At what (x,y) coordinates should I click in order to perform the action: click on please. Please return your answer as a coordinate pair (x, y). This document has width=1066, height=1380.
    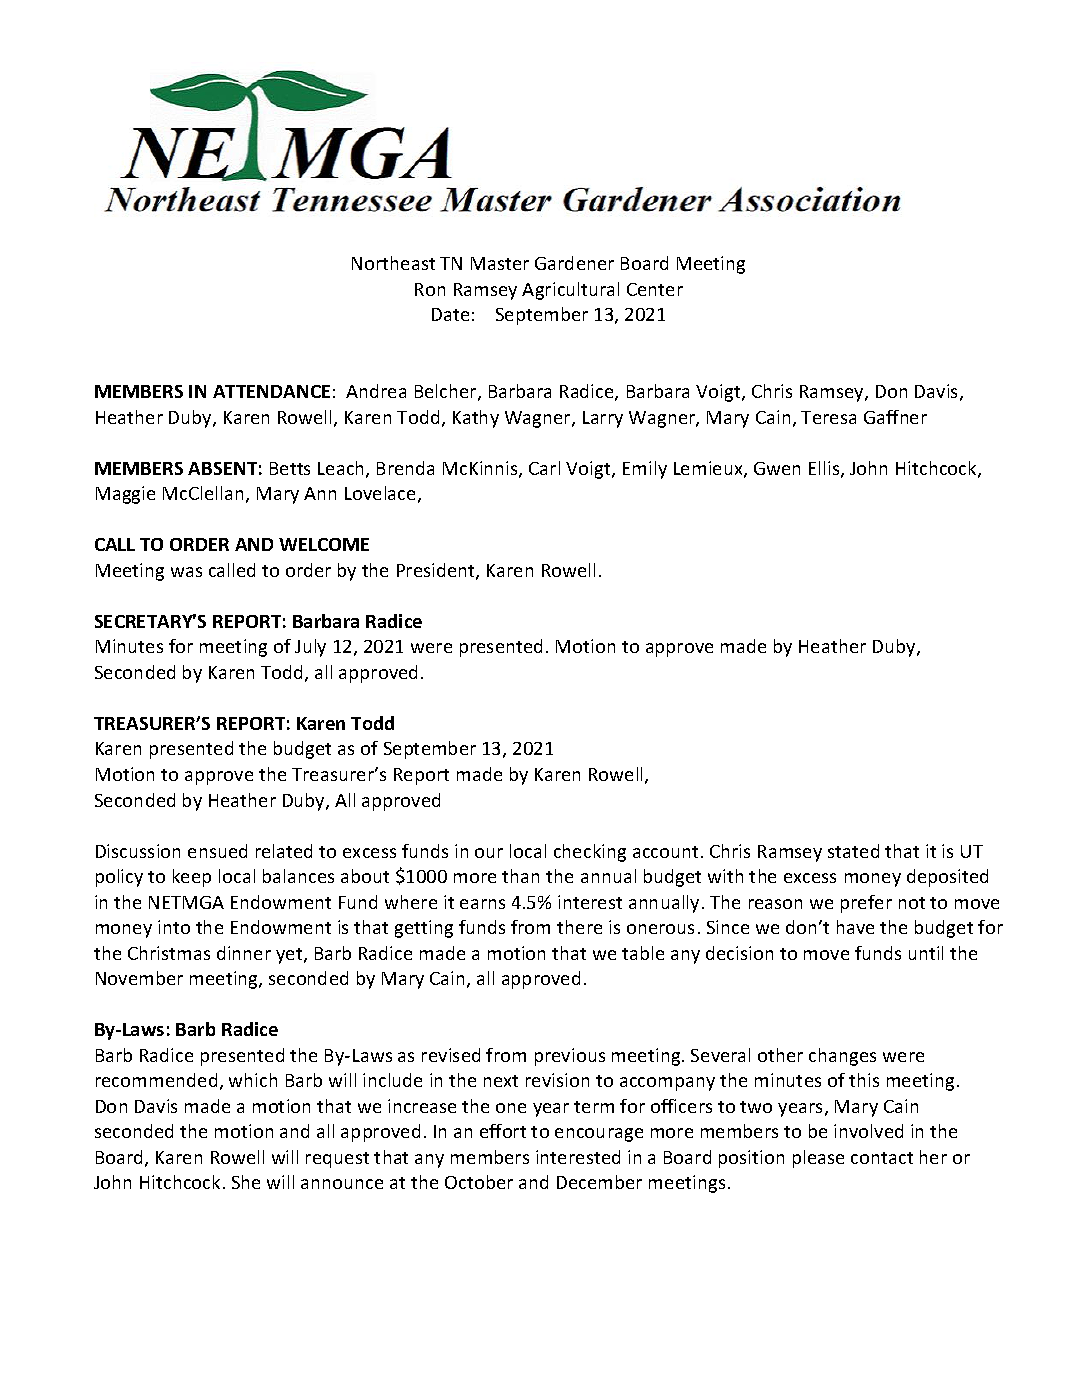
    Looking at the image, I should click on (818, 1159).
